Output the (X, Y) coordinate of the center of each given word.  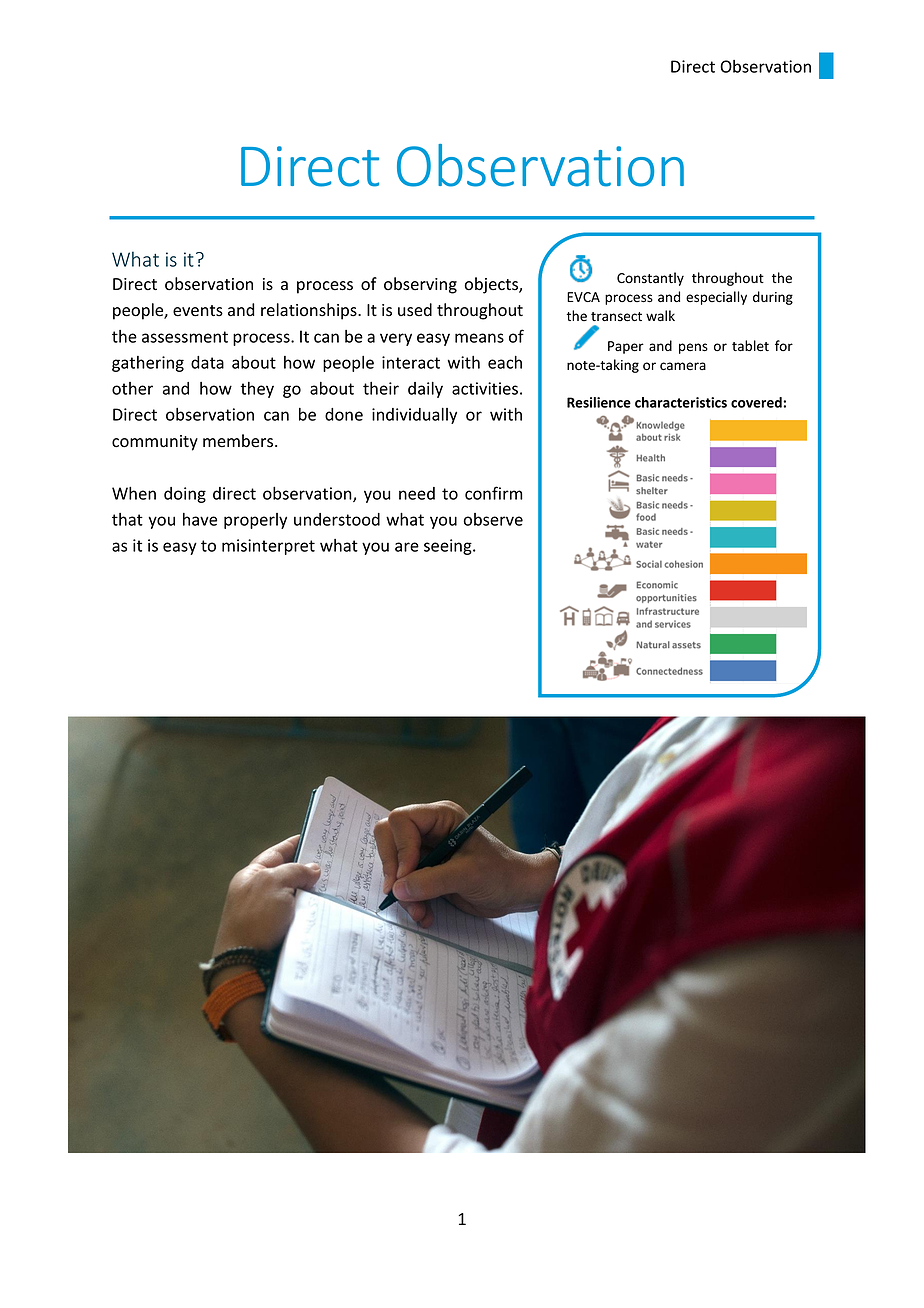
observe (493, 519)
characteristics (681, 402)
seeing (449, 547)
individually (414, 416)
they (257, 390)
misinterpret (268, 547)
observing (420, 285)
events (198, 311)
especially (716, 298)
